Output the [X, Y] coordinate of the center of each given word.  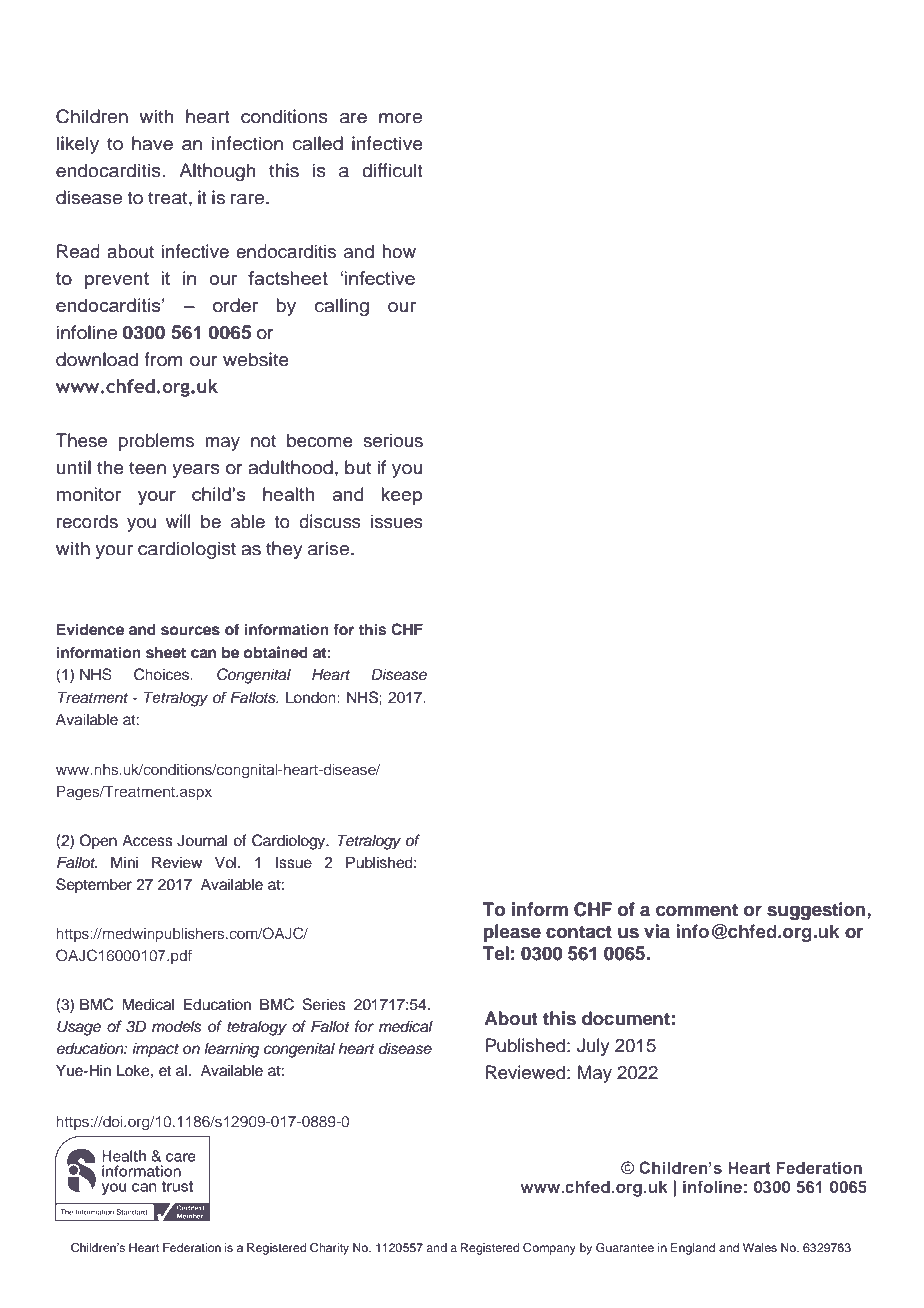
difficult [392, 170]
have [152, 143]
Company [549, 1249]
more [400, 118]
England [693, 1249]
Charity [329, 1249]
